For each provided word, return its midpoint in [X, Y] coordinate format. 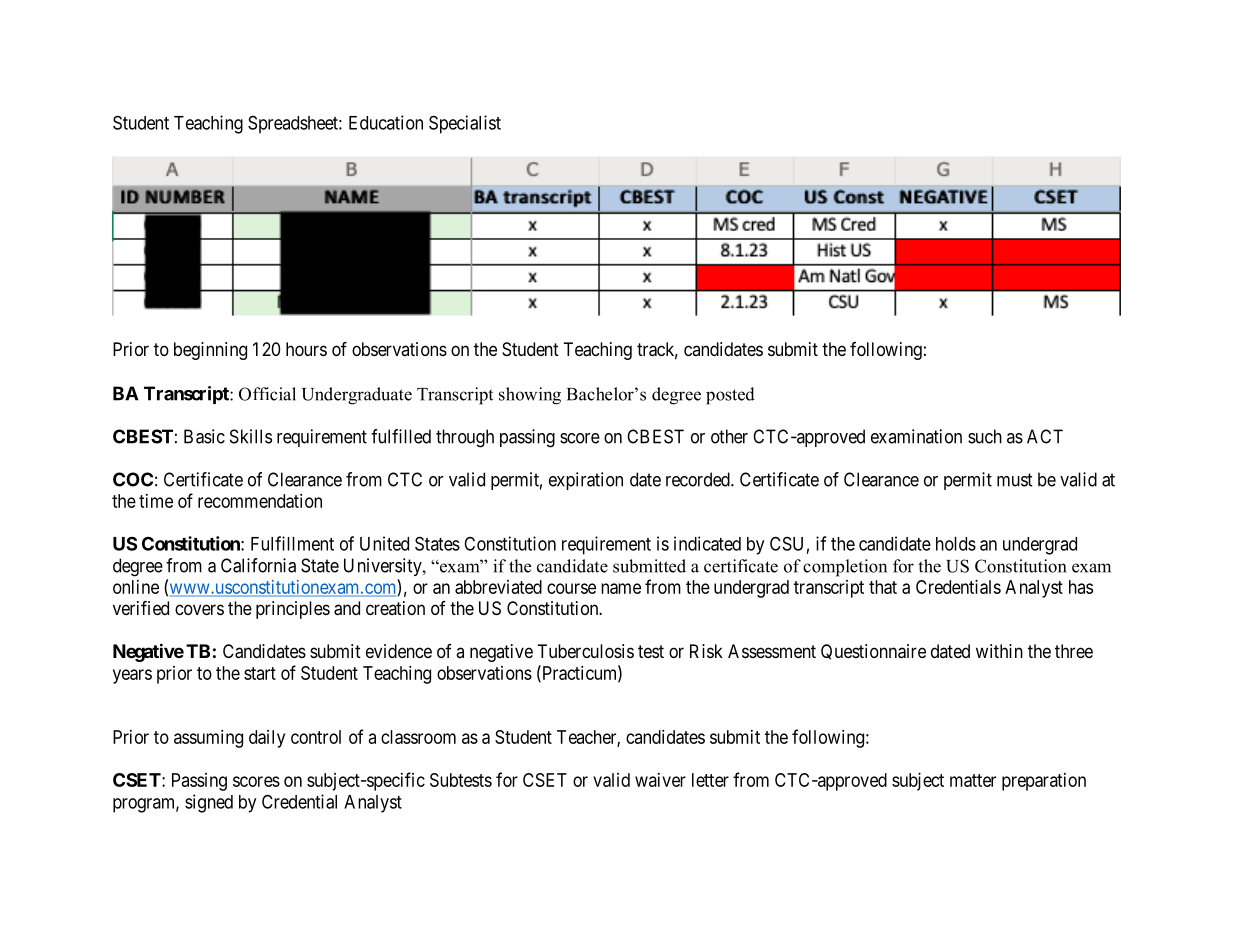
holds [956, 544]
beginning [210, 351]
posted [730, 396]
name [621, 588]
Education [386, 122]
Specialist [465, 124]
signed [209, 803]
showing [530, 396]
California [258, 565]
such [985, 436]
